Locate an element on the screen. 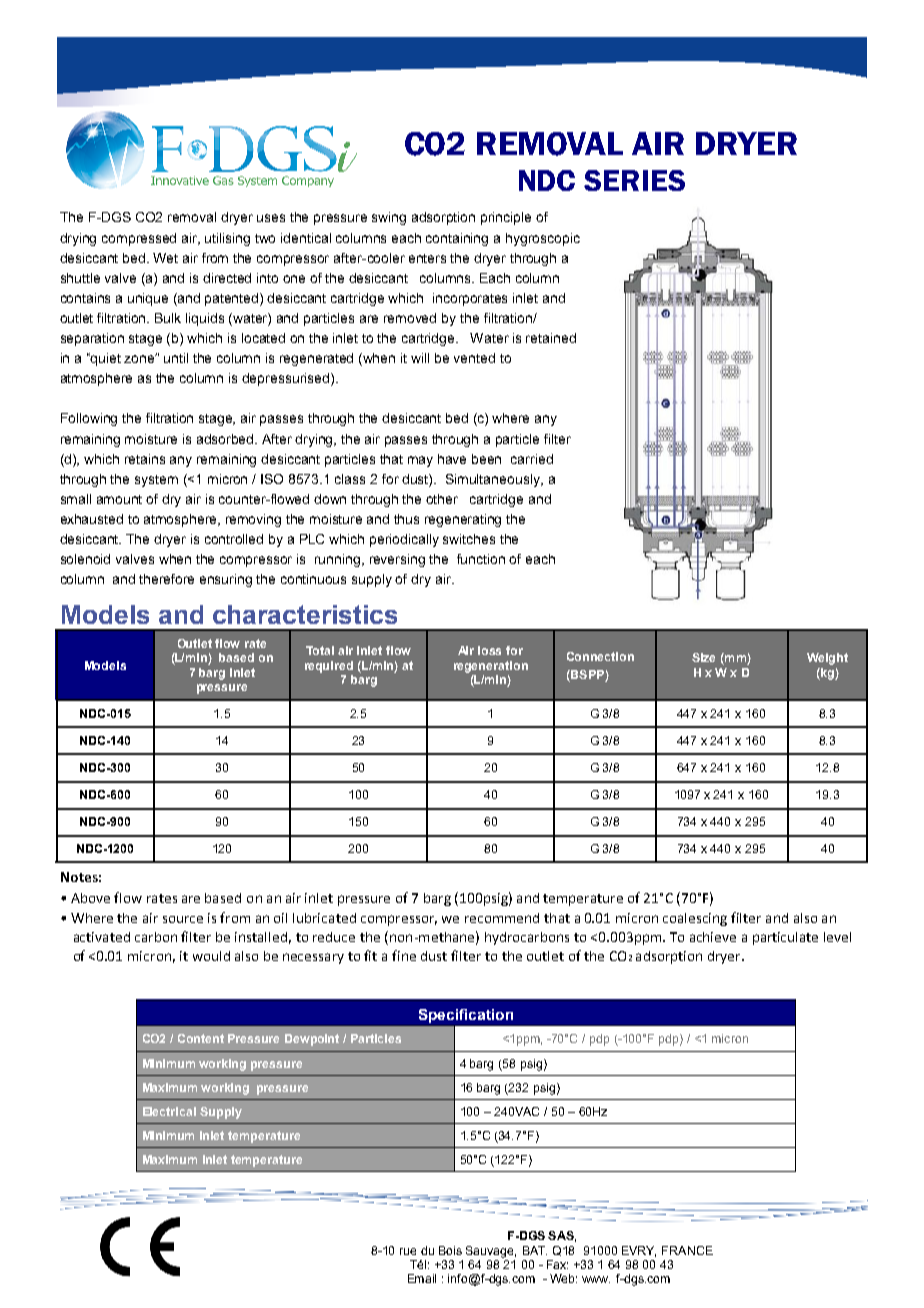 The image size is (924, 1308). achieve is located at coordinates (713, 937).
